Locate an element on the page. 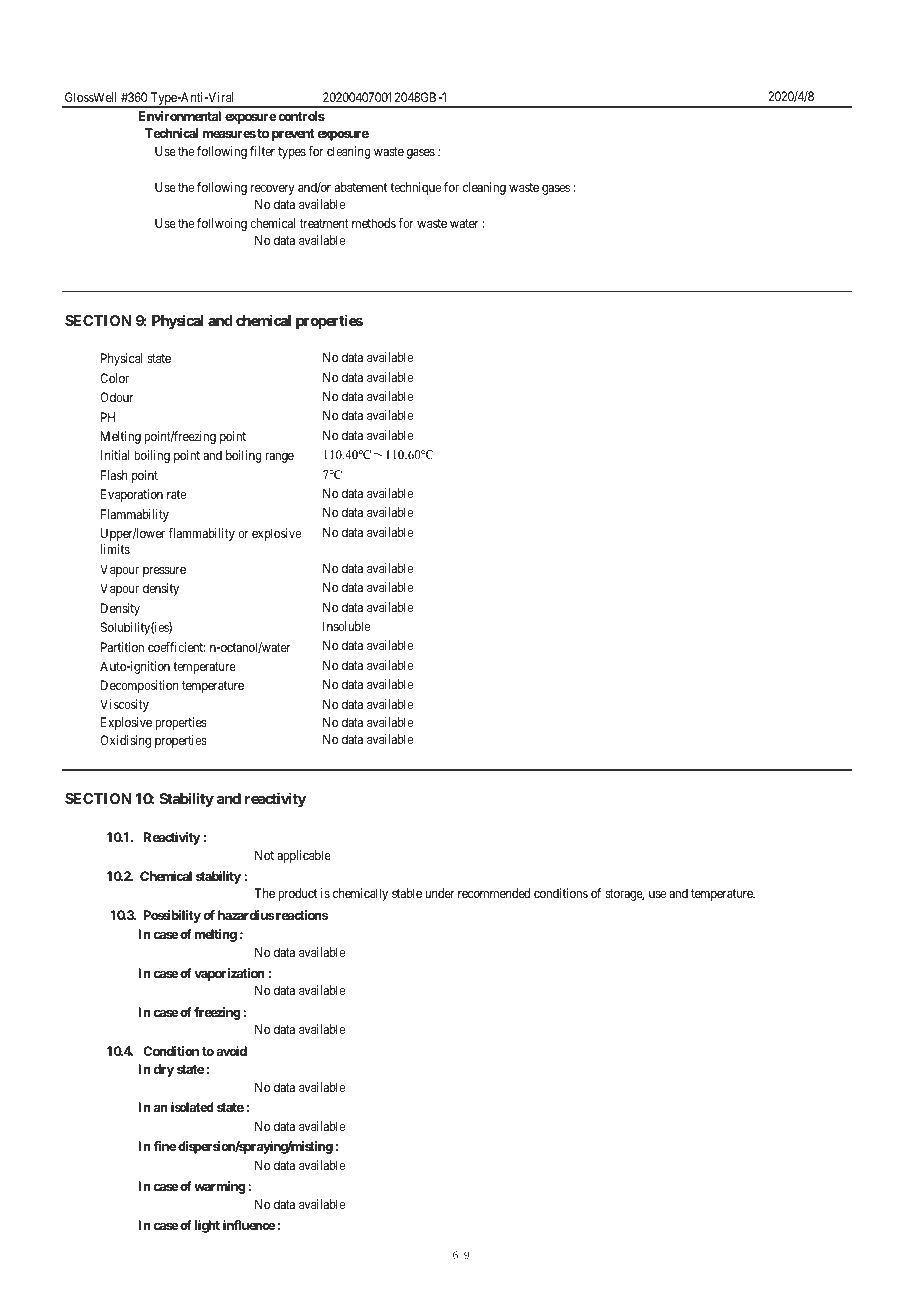  under is located at coordinates (439, 893).
